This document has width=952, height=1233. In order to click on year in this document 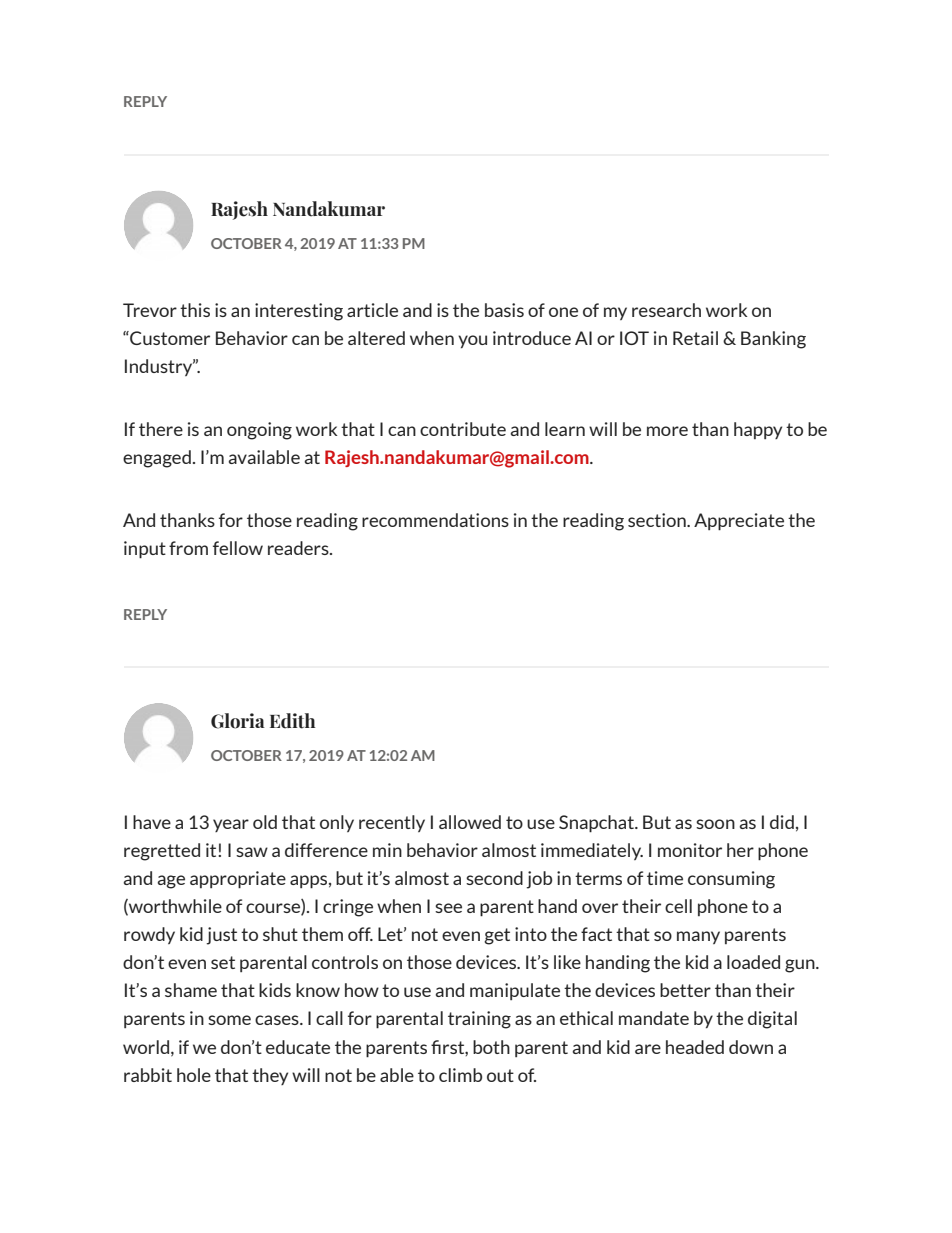, I will do `click(231, 825)`.
